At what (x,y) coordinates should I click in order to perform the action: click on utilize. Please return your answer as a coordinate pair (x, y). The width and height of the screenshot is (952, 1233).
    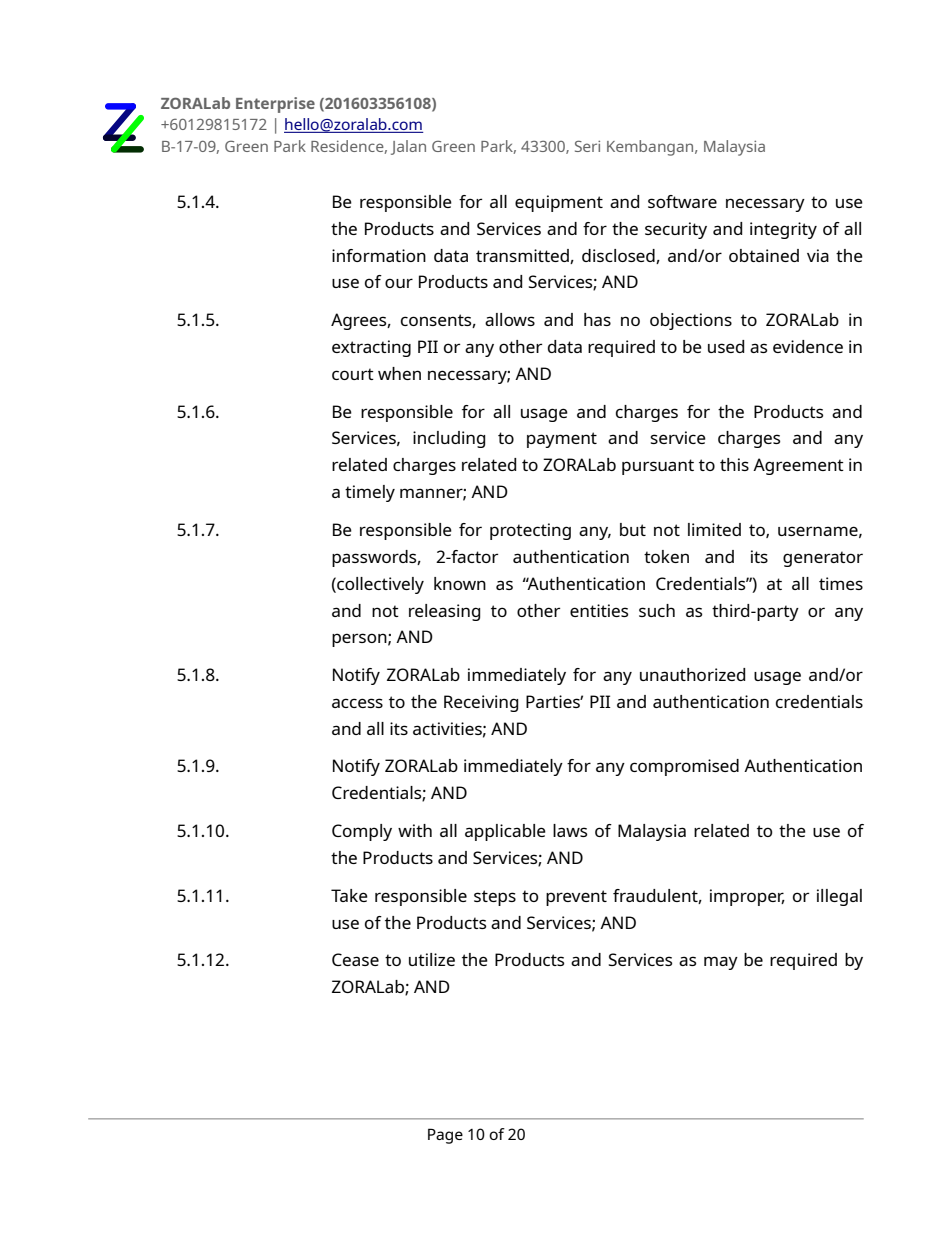
    Looking at the image, I should click on (432, 959).
